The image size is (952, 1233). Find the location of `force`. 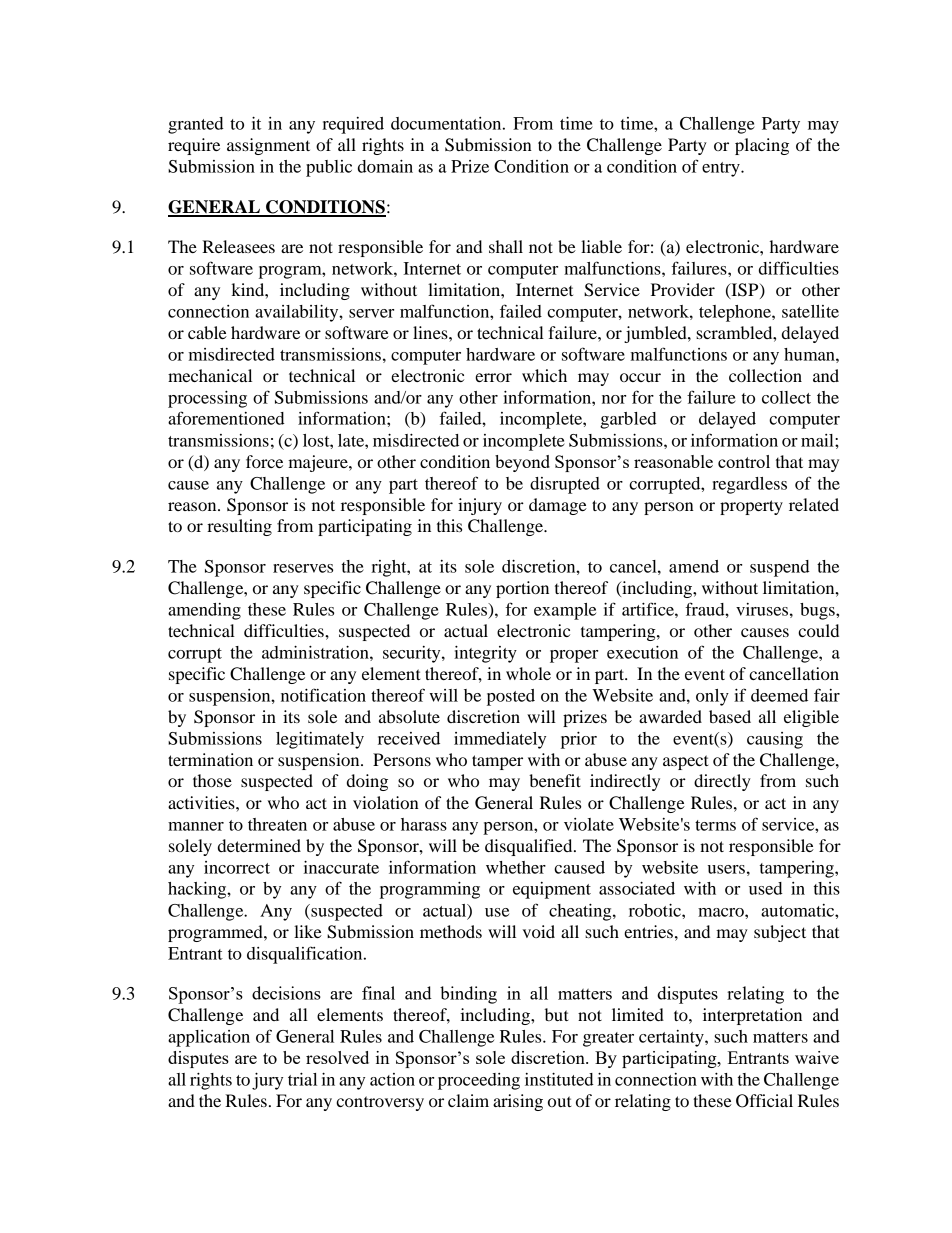

force is located at coordinates (264, 461).
